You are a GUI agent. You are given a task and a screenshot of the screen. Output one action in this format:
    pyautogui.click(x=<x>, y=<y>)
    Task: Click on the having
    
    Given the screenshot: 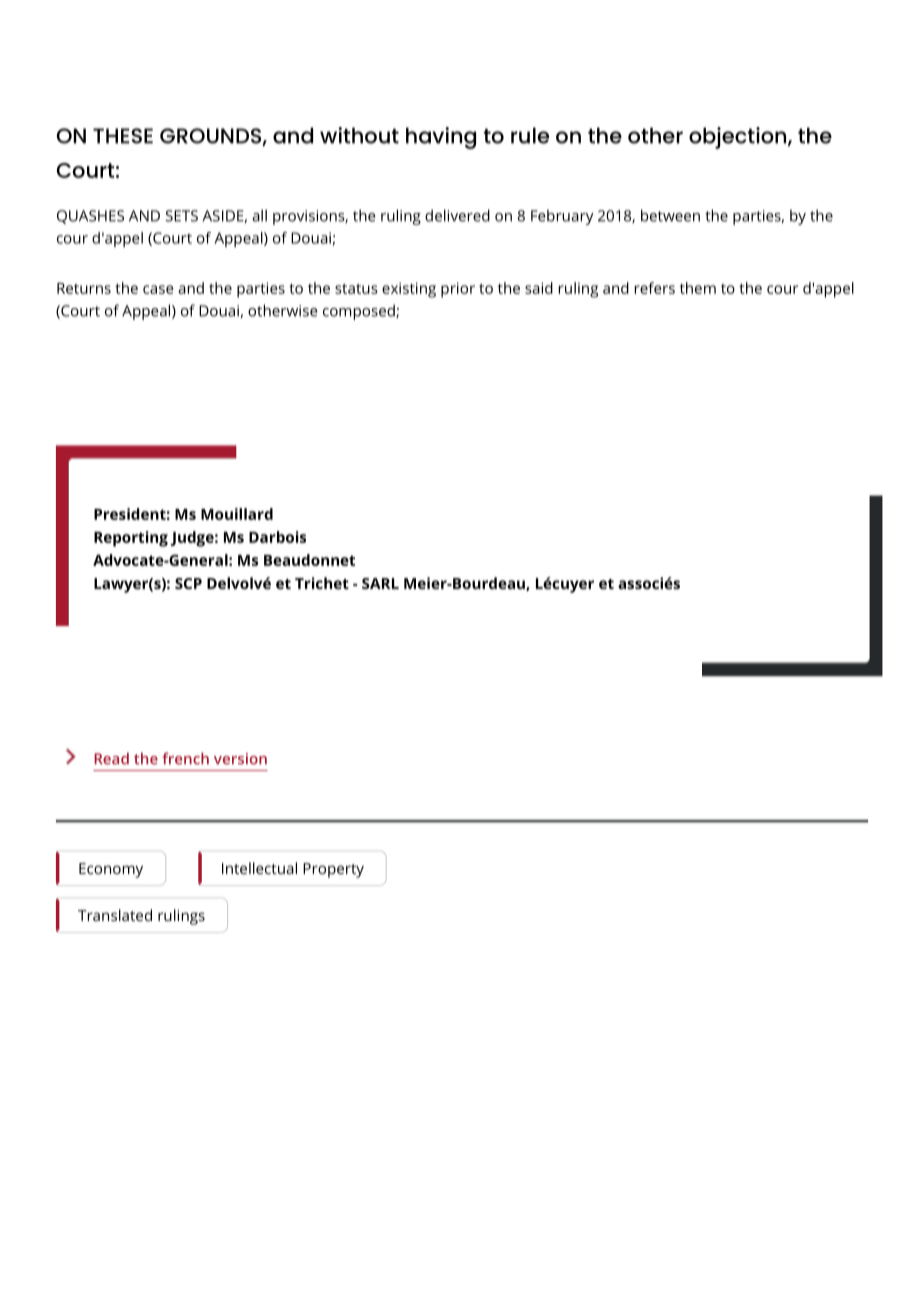 What is the action you would take?
    pyautogui.click(x=441, y=138)
